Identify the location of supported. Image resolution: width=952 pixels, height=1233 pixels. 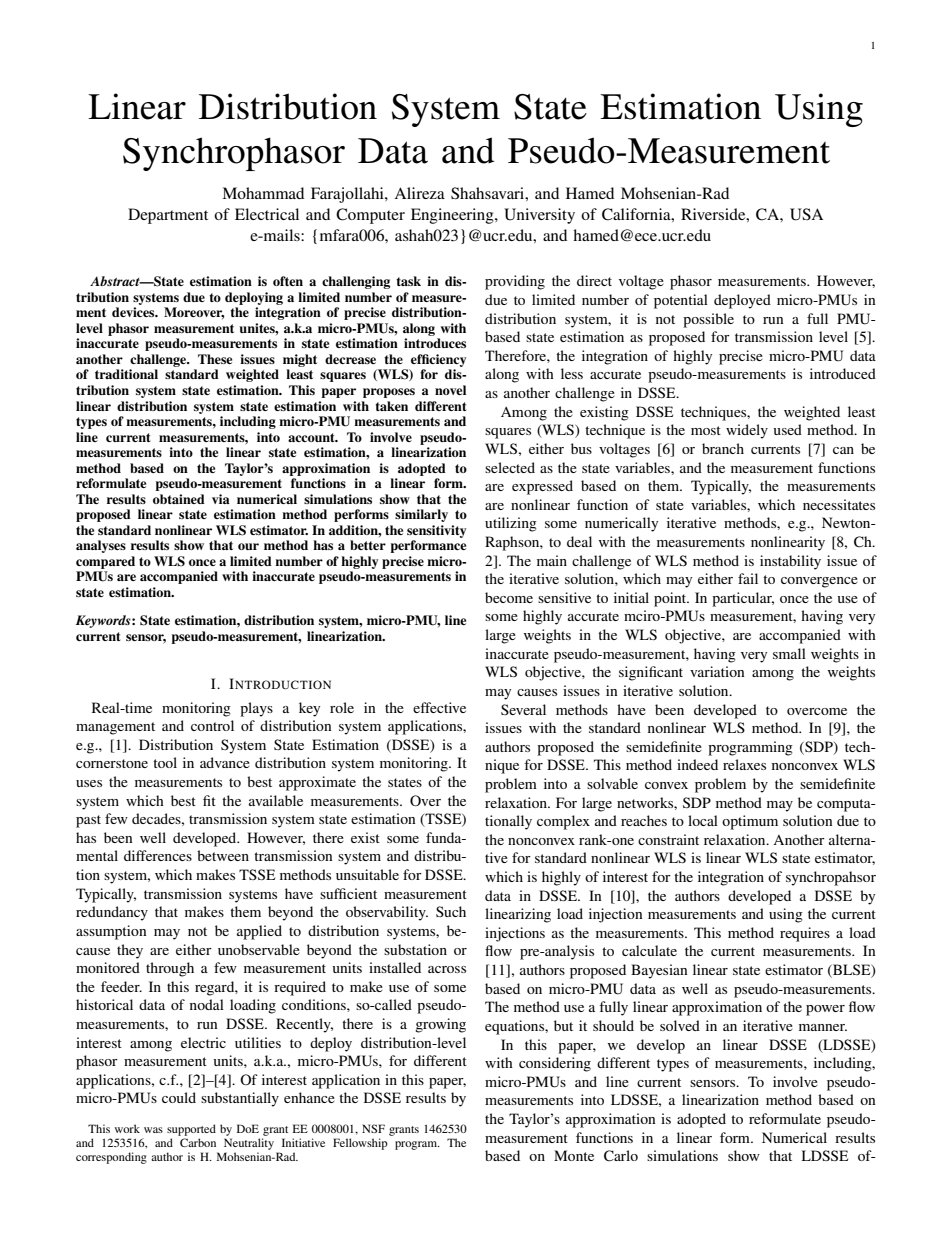
(191, 1130).
